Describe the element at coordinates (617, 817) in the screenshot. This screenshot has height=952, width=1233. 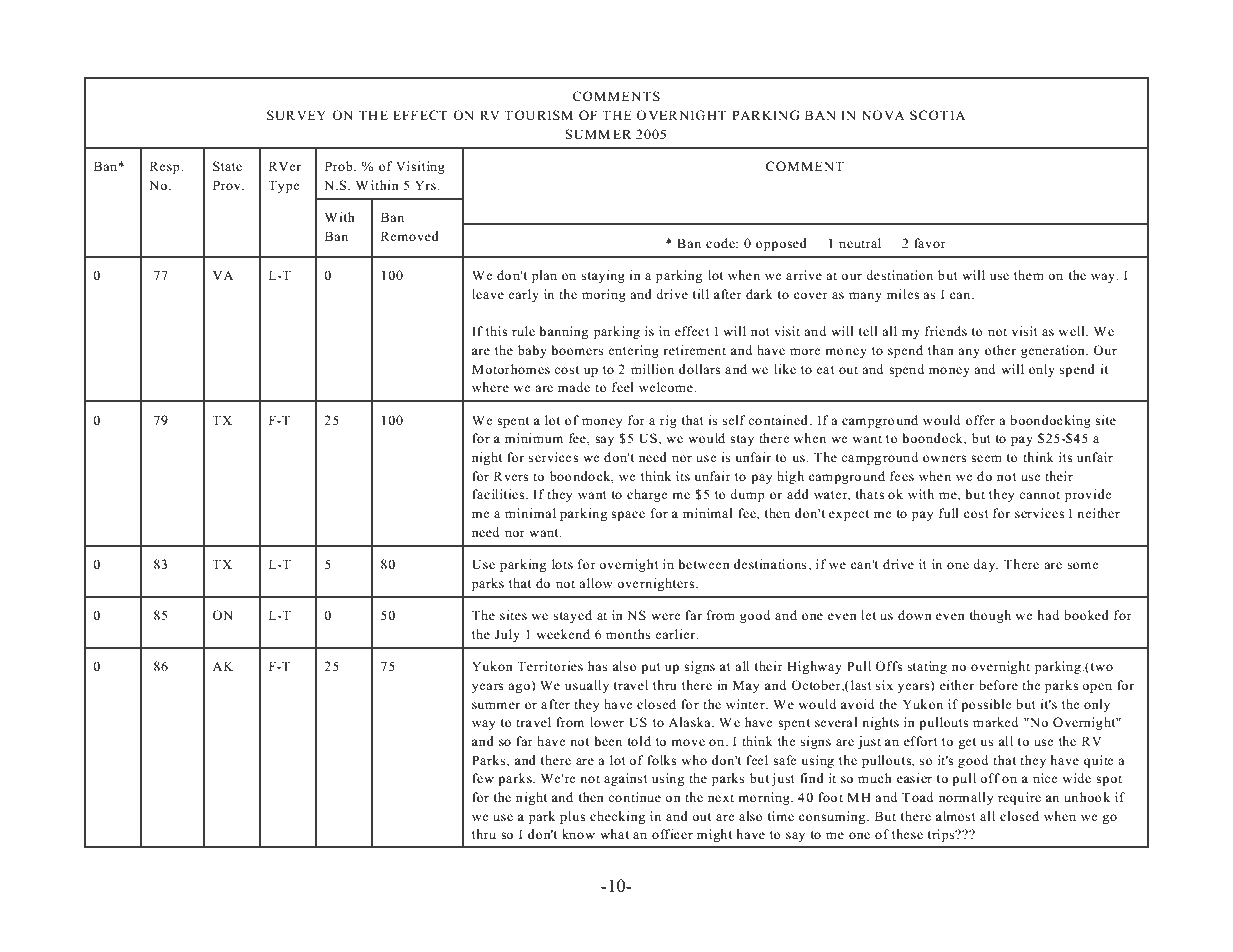
I see `checking` at that location.
